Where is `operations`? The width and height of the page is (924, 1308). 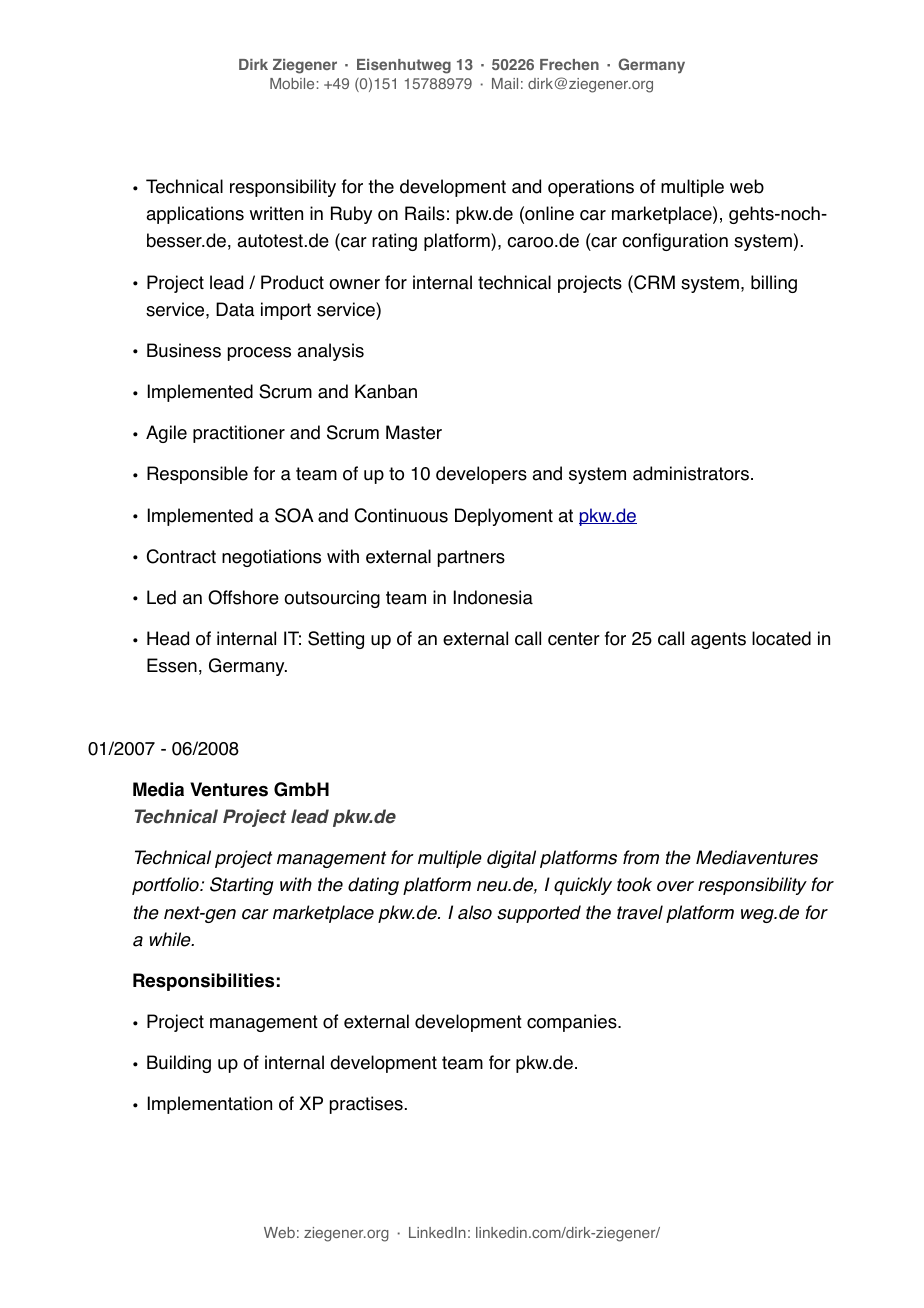 operations is located at coordinates (591, 188).
